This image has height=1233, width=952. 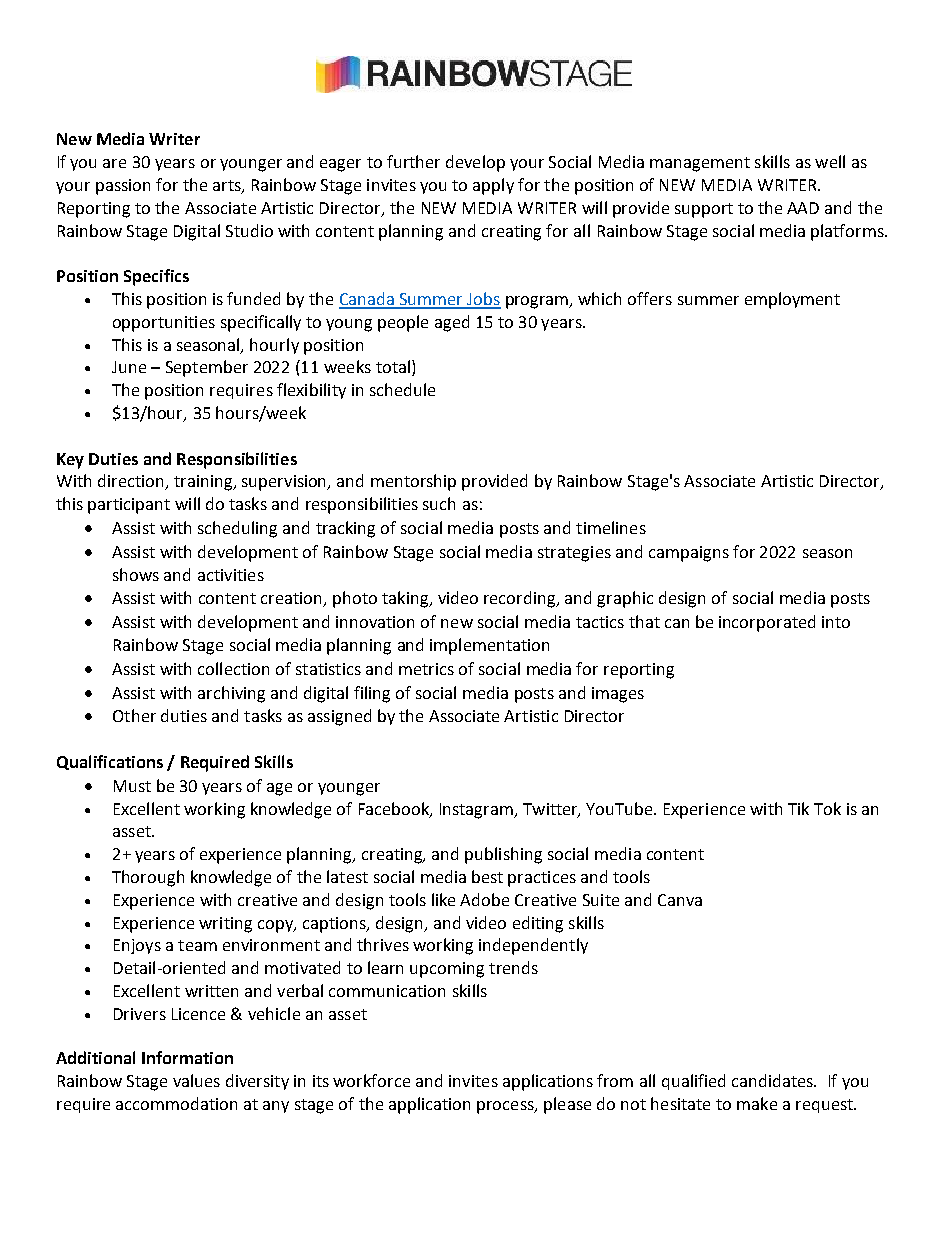 What do you see at coordinates (689, 554) in the image?
I see `campaigns` at bounding box center [689, 554].
